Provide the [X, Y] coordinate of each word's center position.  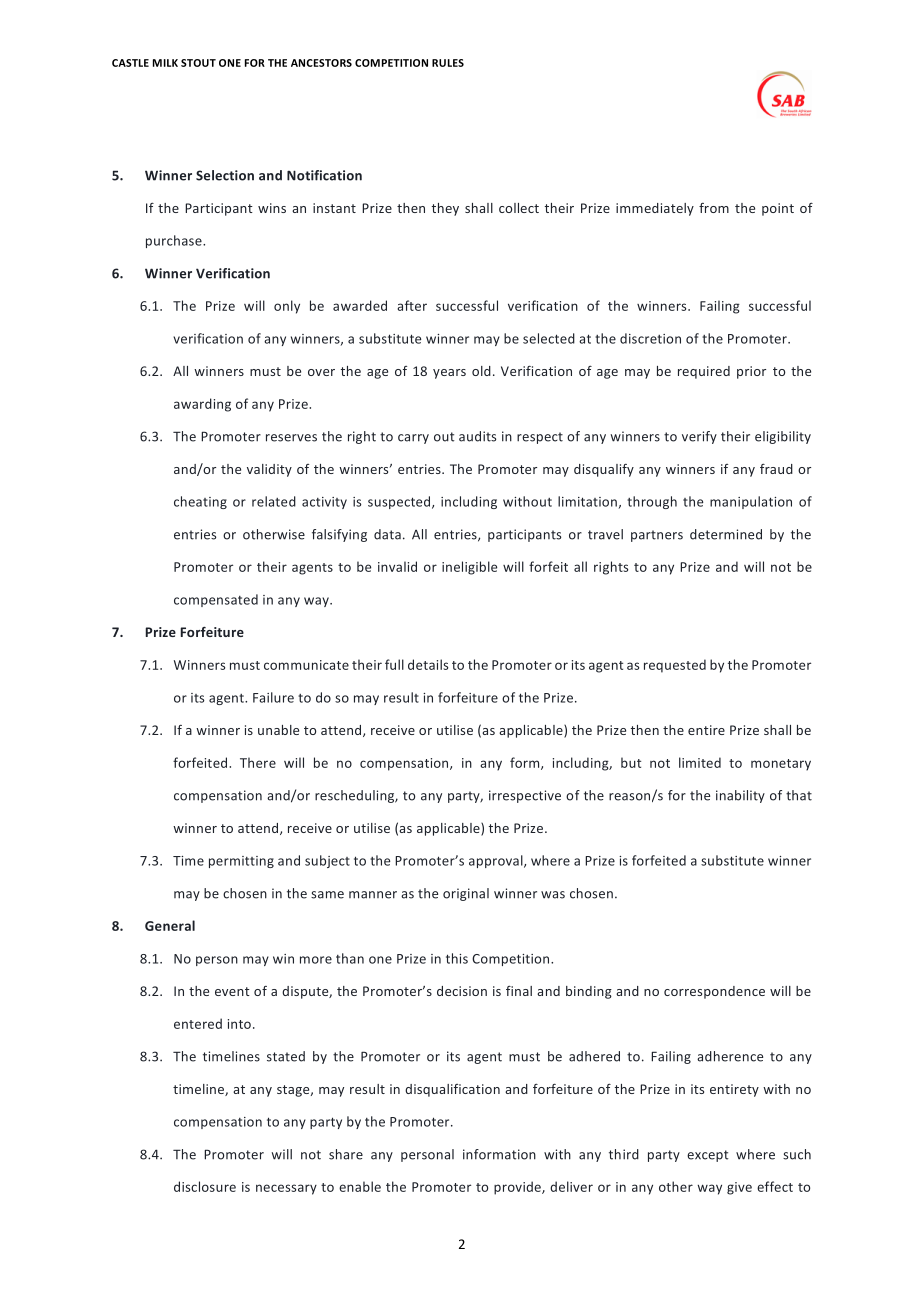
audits [477, 436]
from [714, 208]
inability [740, 796]
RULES [448, 63]
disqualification [452, 1090]
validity [269, 470]
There [258, 762]
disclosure [205, 1186]
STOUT [198, 63]
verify [699, 437]
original [466, 894]
